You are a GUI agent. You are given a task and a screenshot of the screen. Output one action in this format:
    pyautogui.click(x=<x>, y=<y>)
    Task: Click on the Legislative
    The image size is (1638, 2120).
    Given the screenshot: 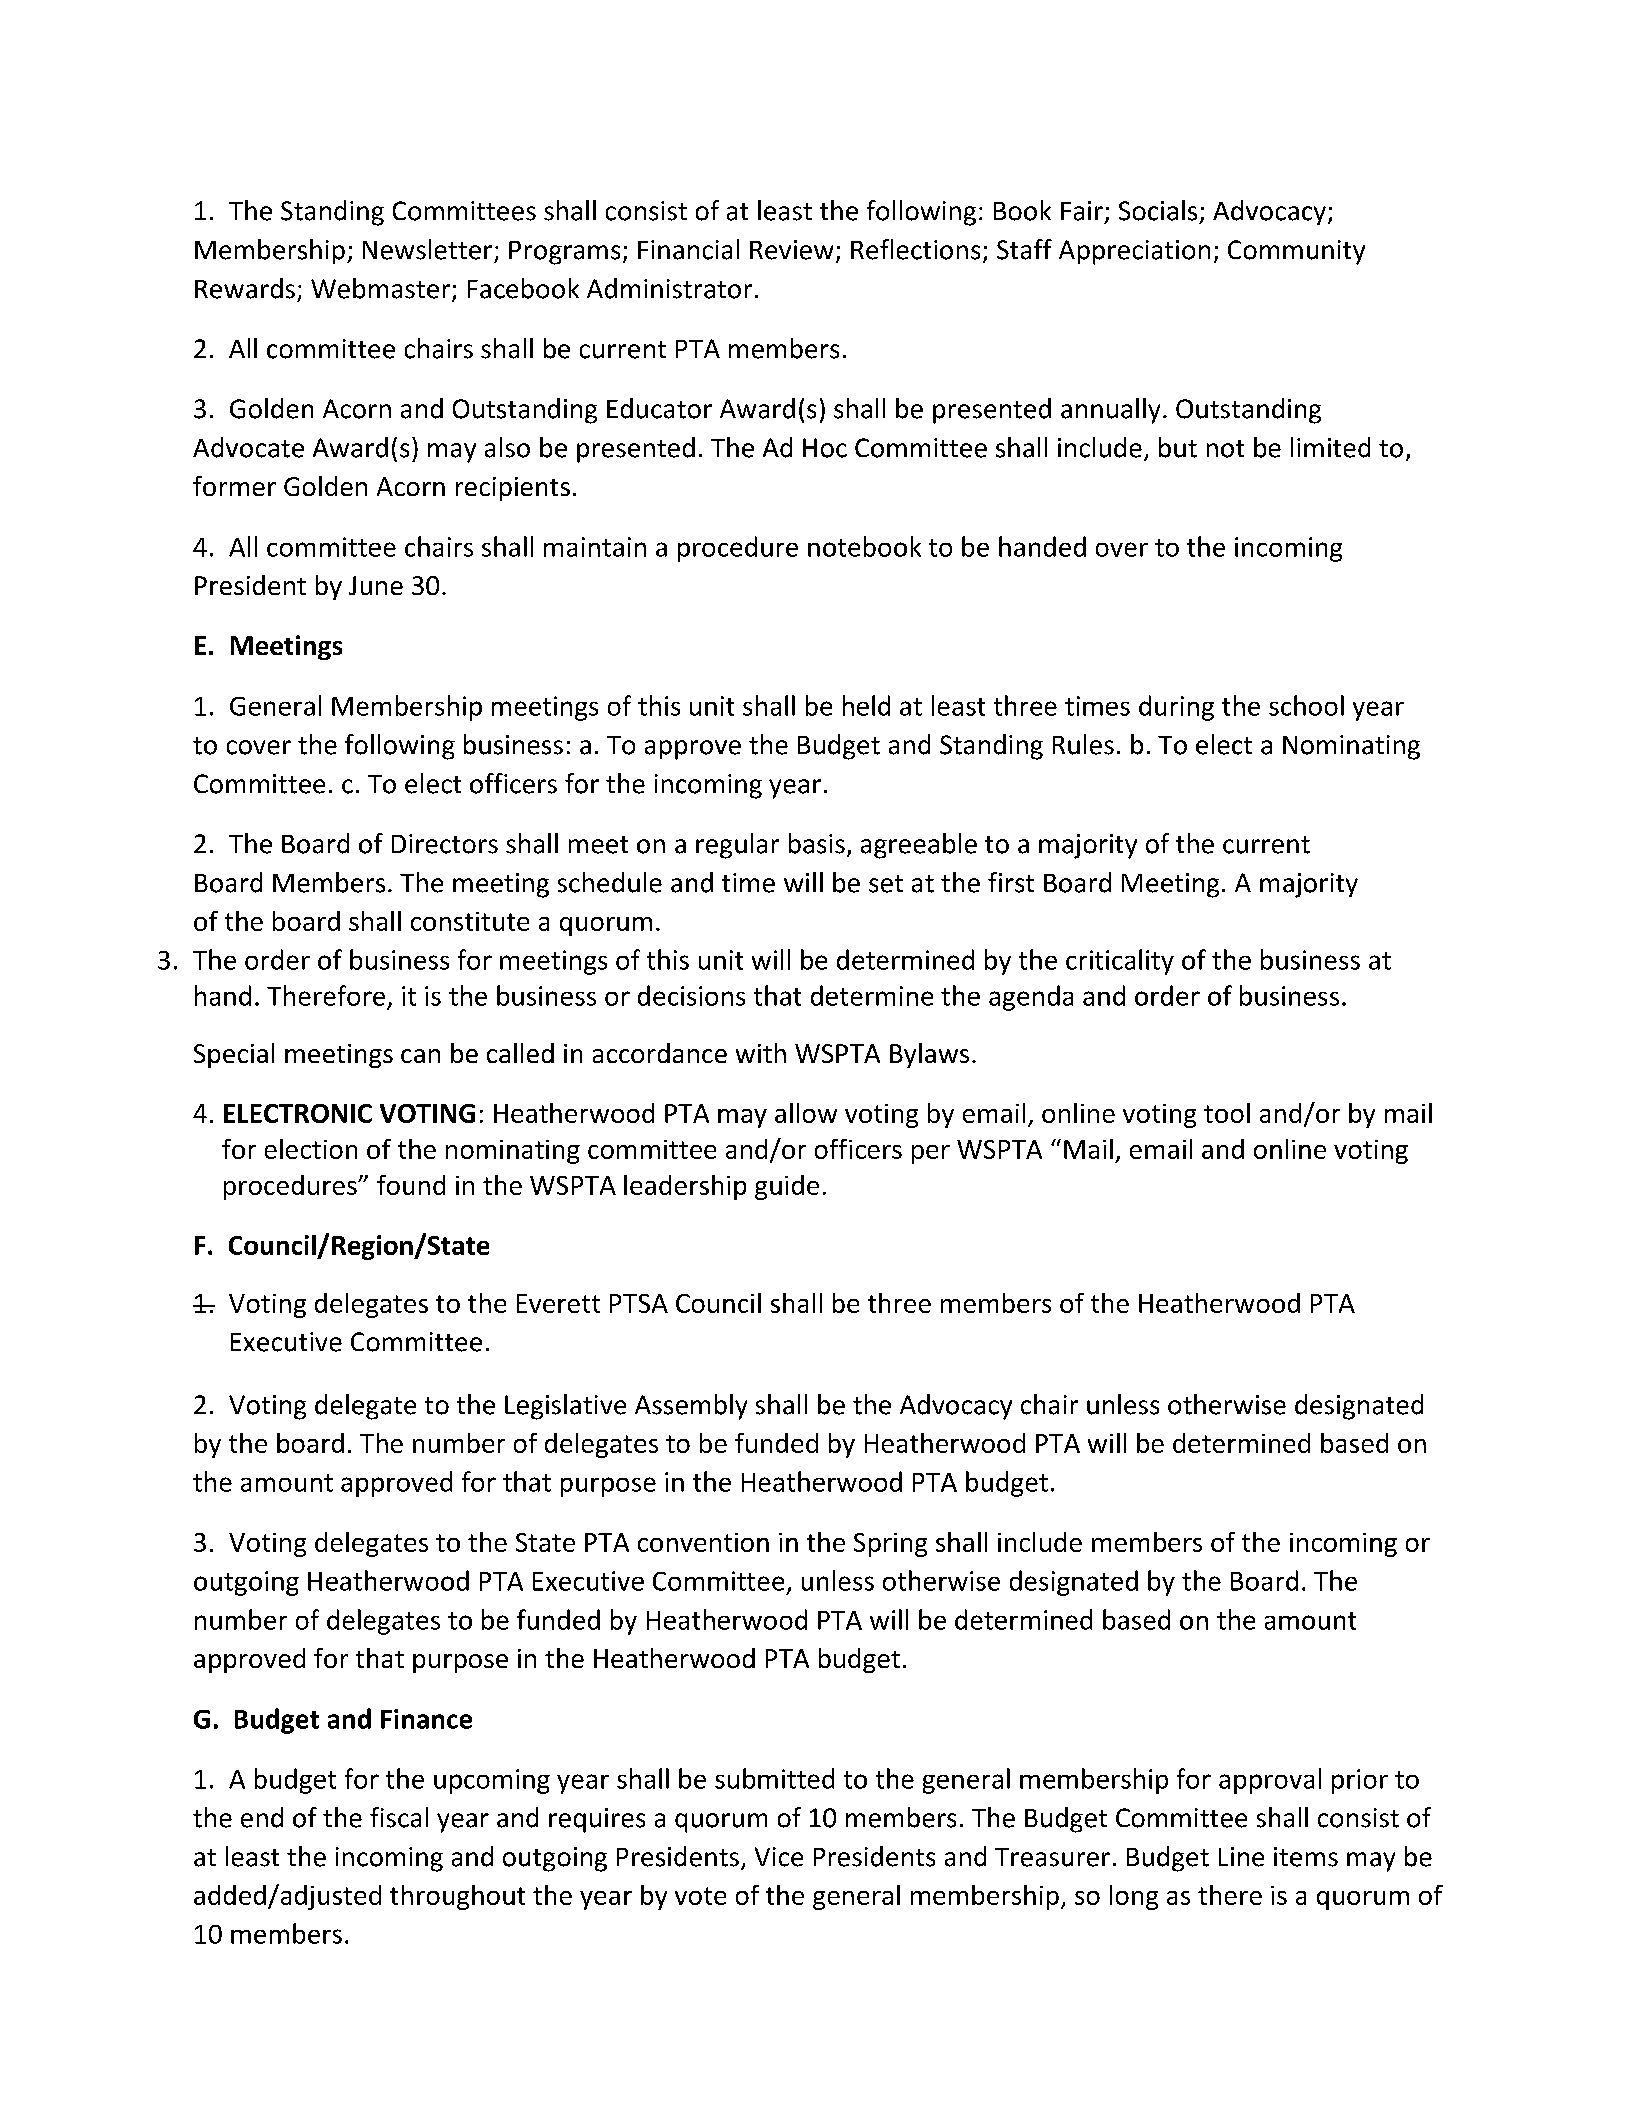 What is the action you would take?
    pyautogui.click(x=565, y=1407)
